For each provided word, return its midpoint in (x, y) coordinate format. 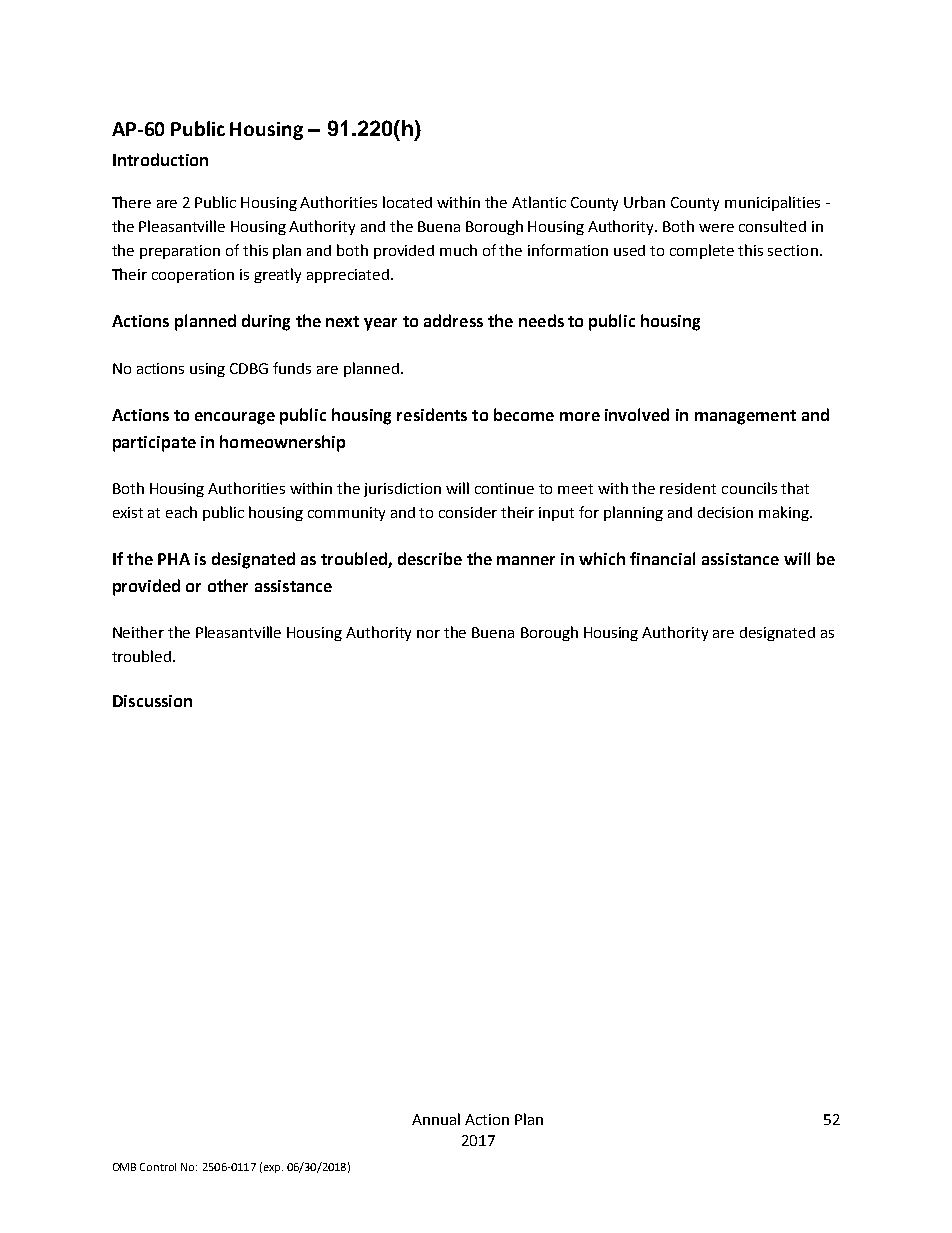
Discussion (152, 701)
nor (428, 634)
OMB (124, 1167)
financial (662, 558)
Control (158, 1167)
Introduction (160, 159)
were (716, 228)
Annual (436, 1119)
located (407, 202)
